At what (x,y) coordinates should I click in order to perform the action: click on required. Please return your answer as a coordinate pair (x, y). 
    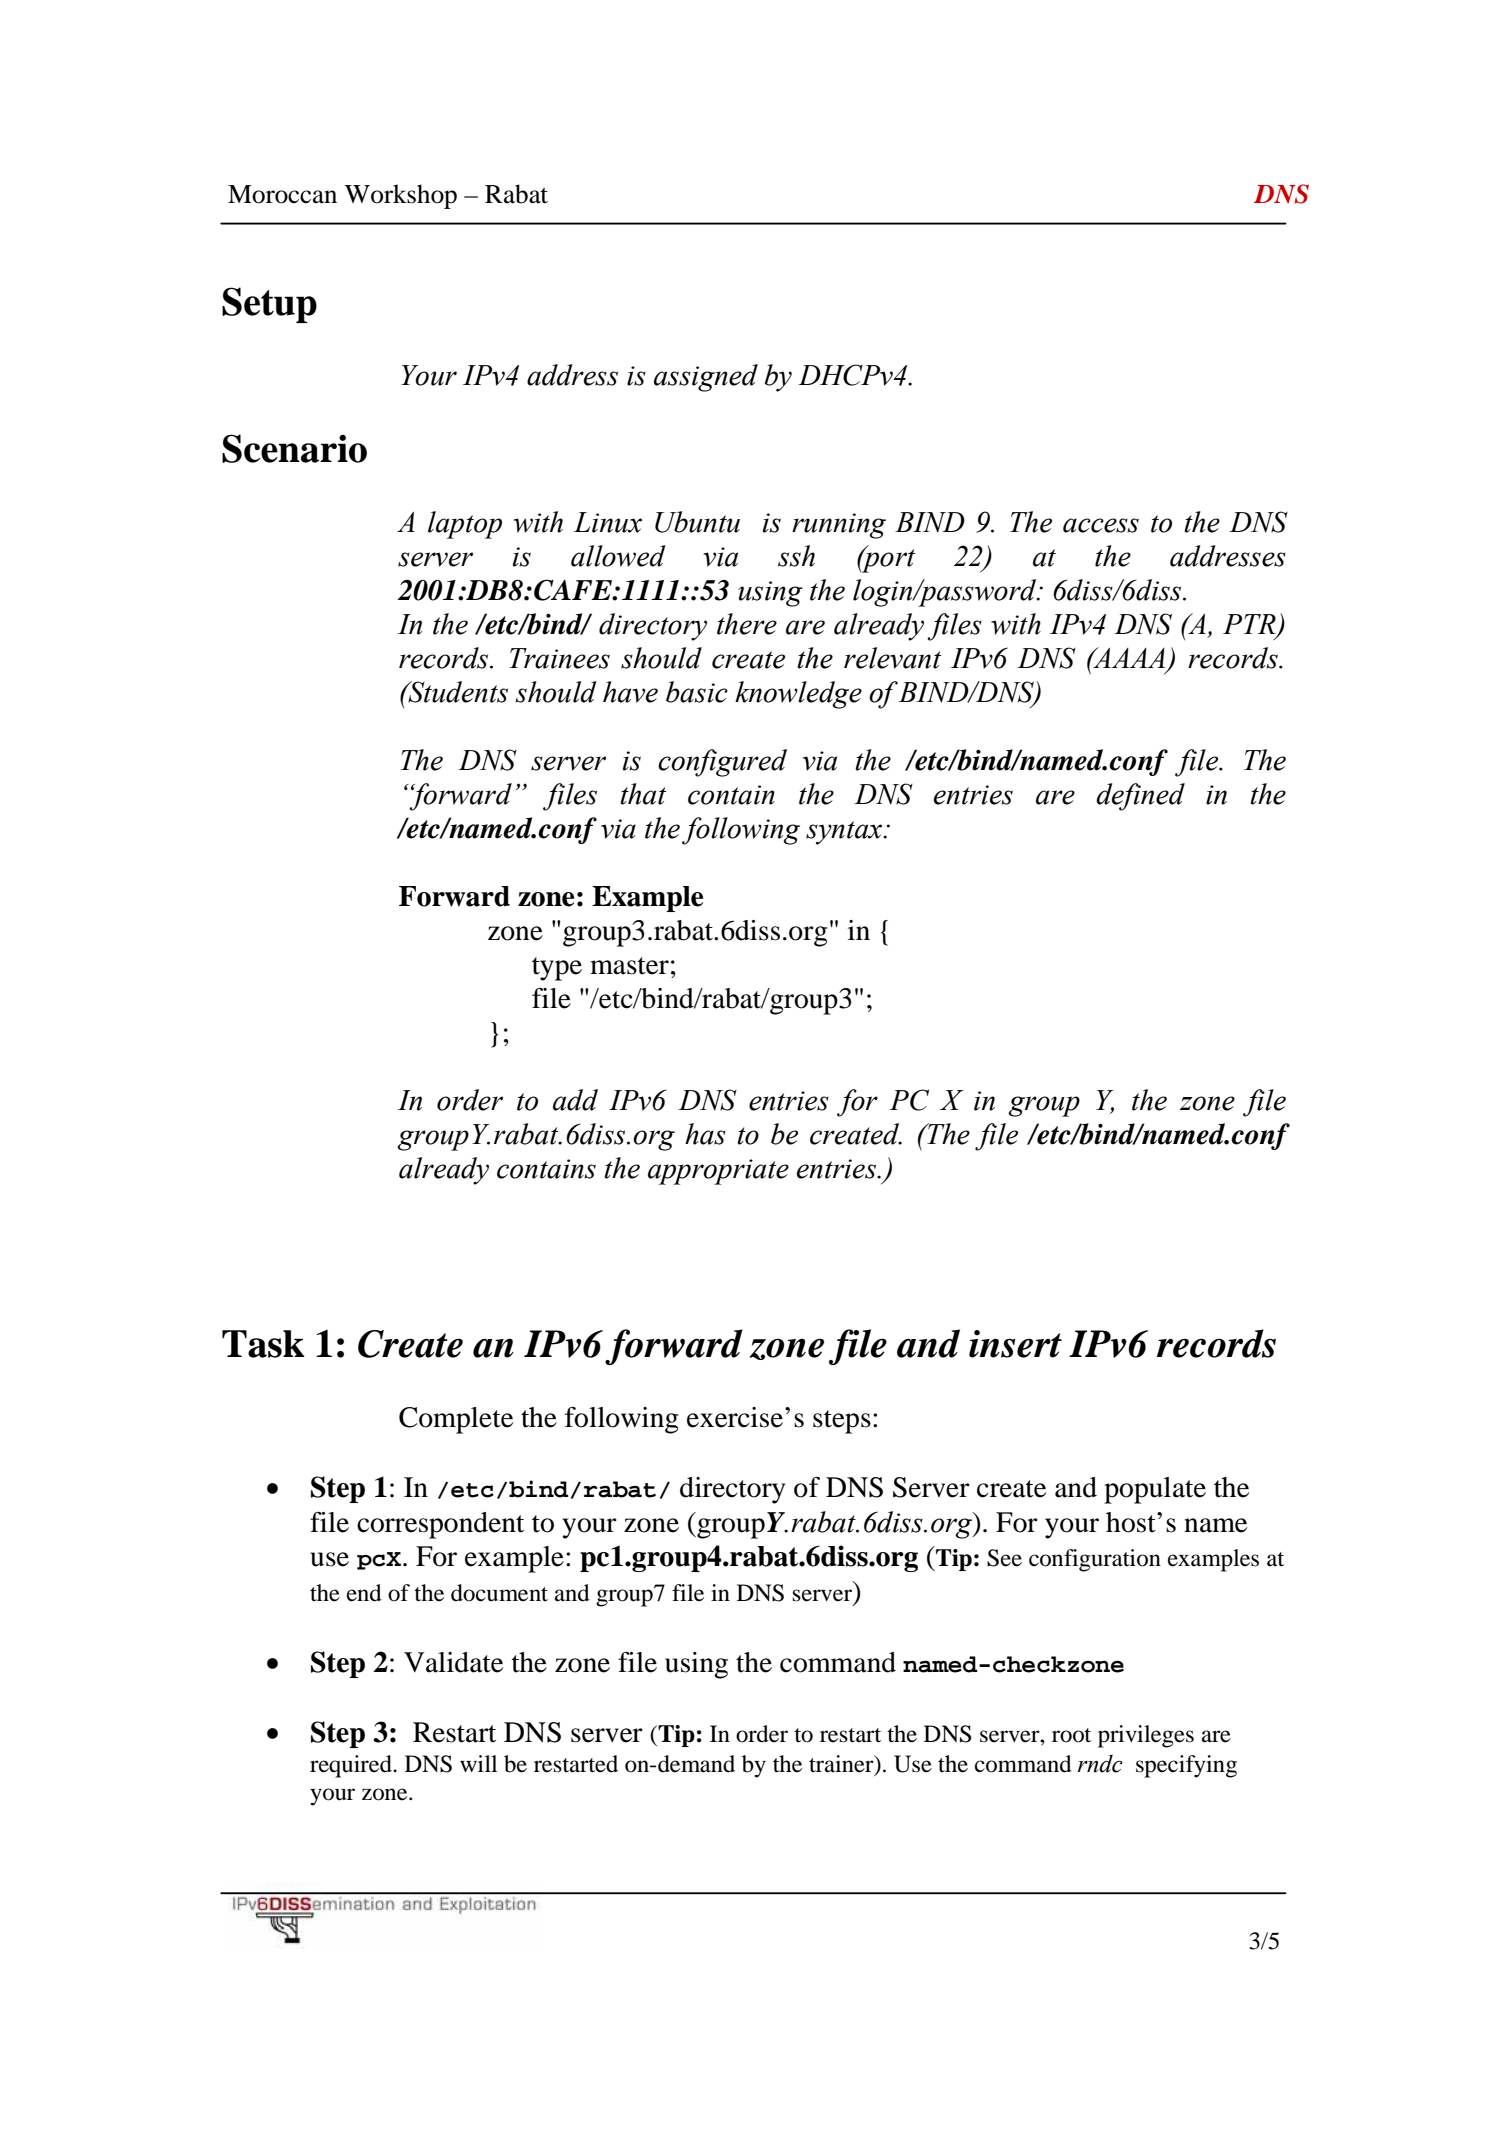
    Looking at the image, I should click on (352, 1766).
